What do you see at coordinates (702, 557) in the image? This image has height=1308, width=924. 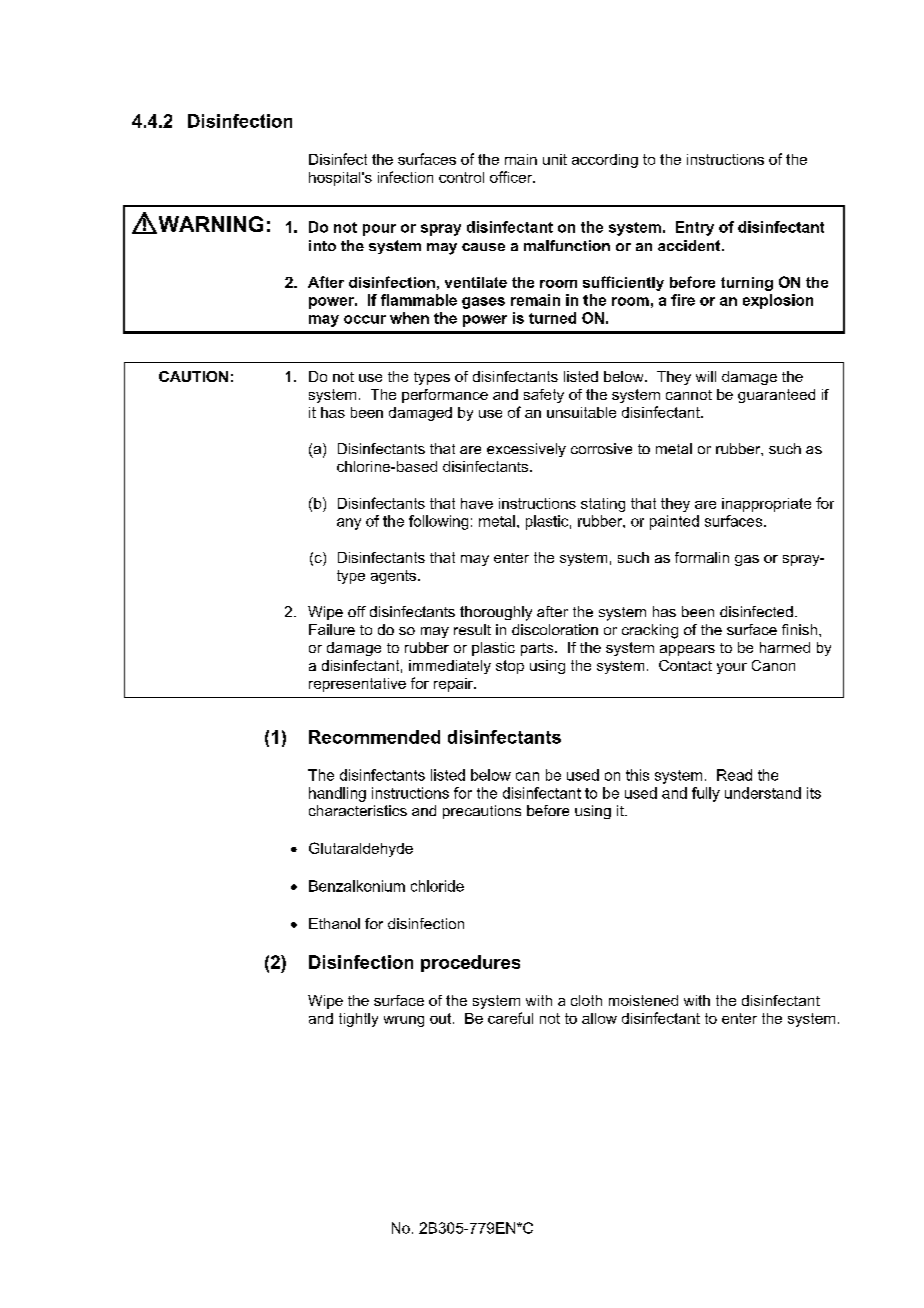 I see `formalin` at bounding box center [702, 557].
